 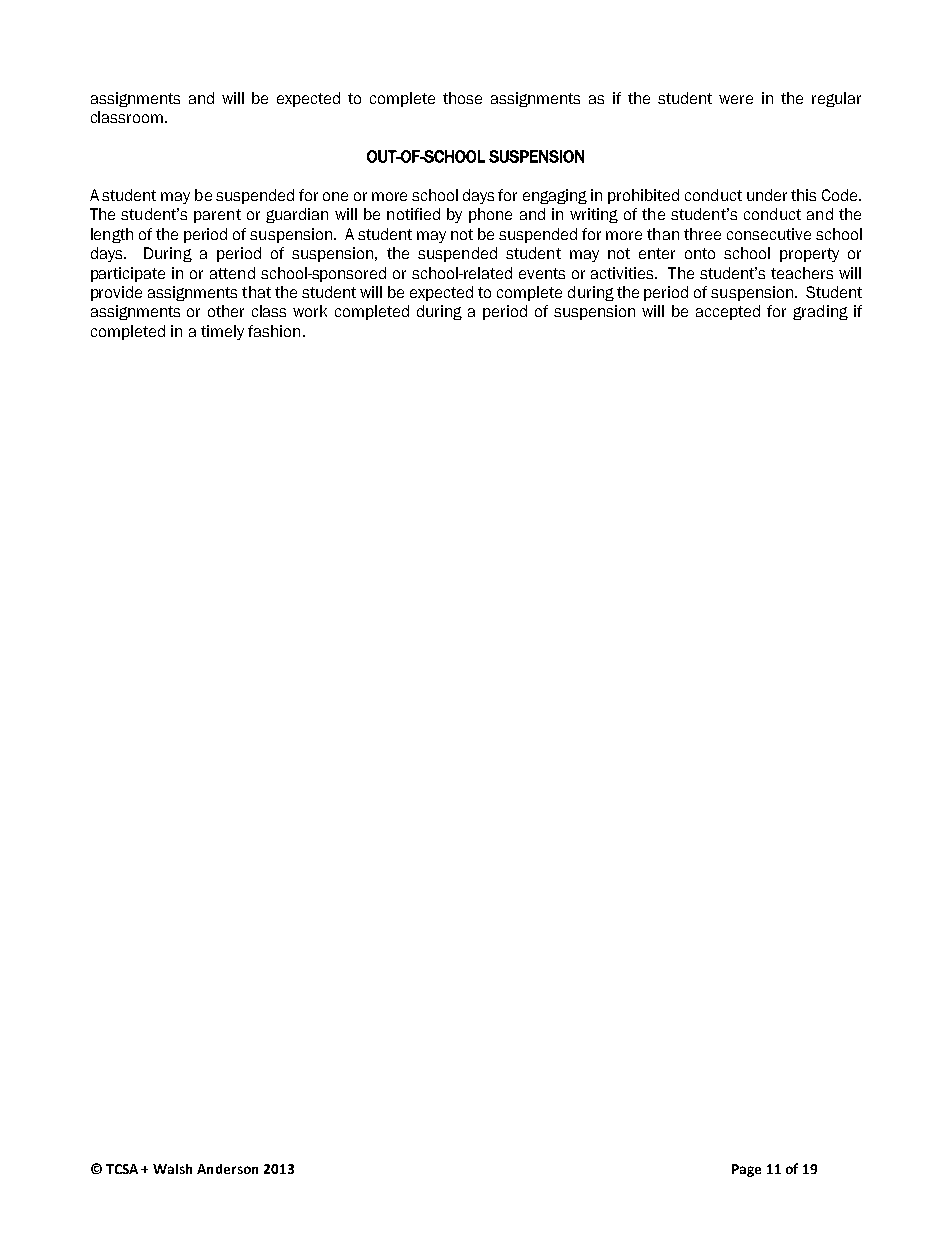 I want to click on those, so click(x=462, y=98).
